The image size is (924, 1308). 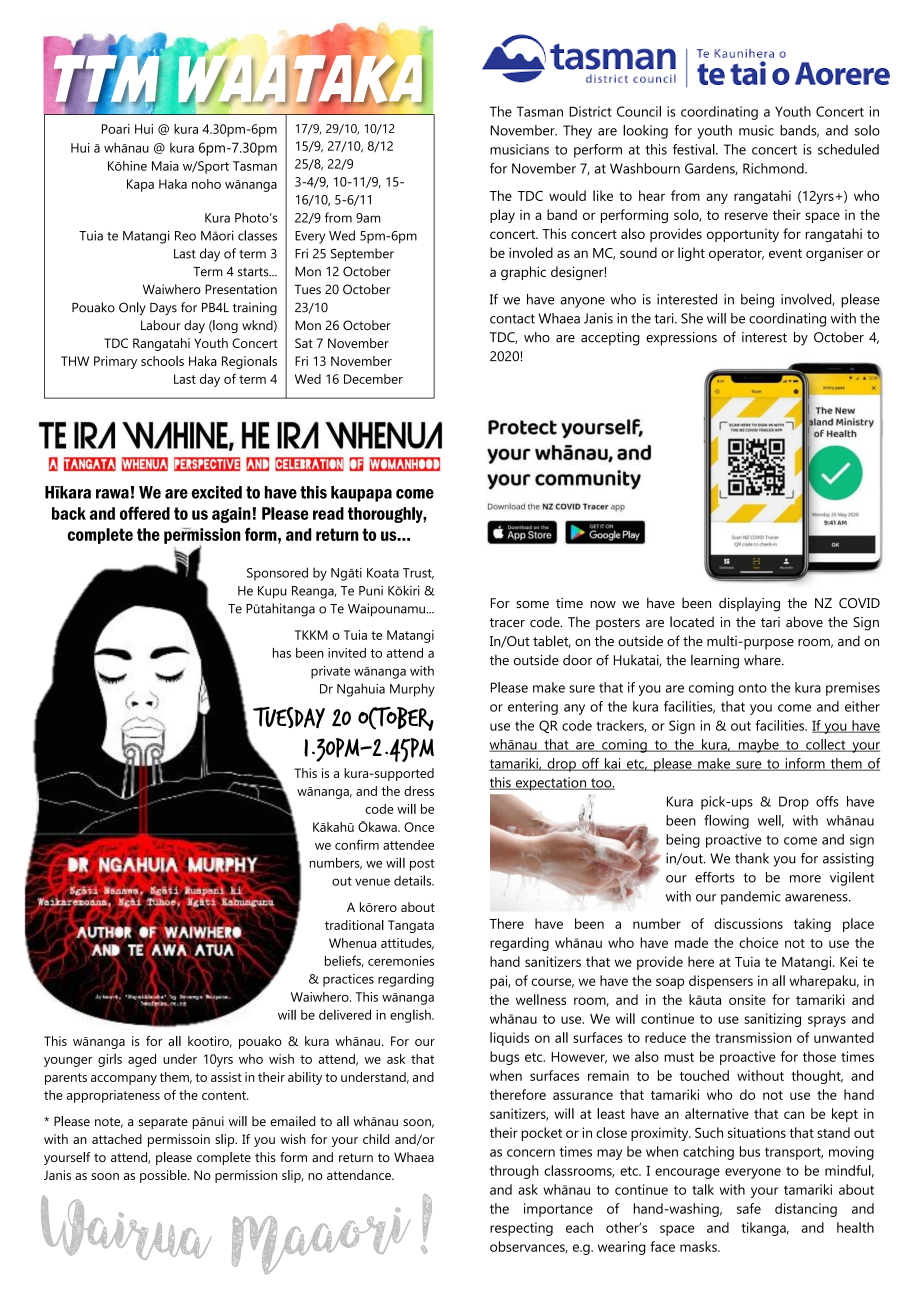 What do you see at coordinates (747, 999) in the document?
I see `onsite` at bounding box center [747, 999].
